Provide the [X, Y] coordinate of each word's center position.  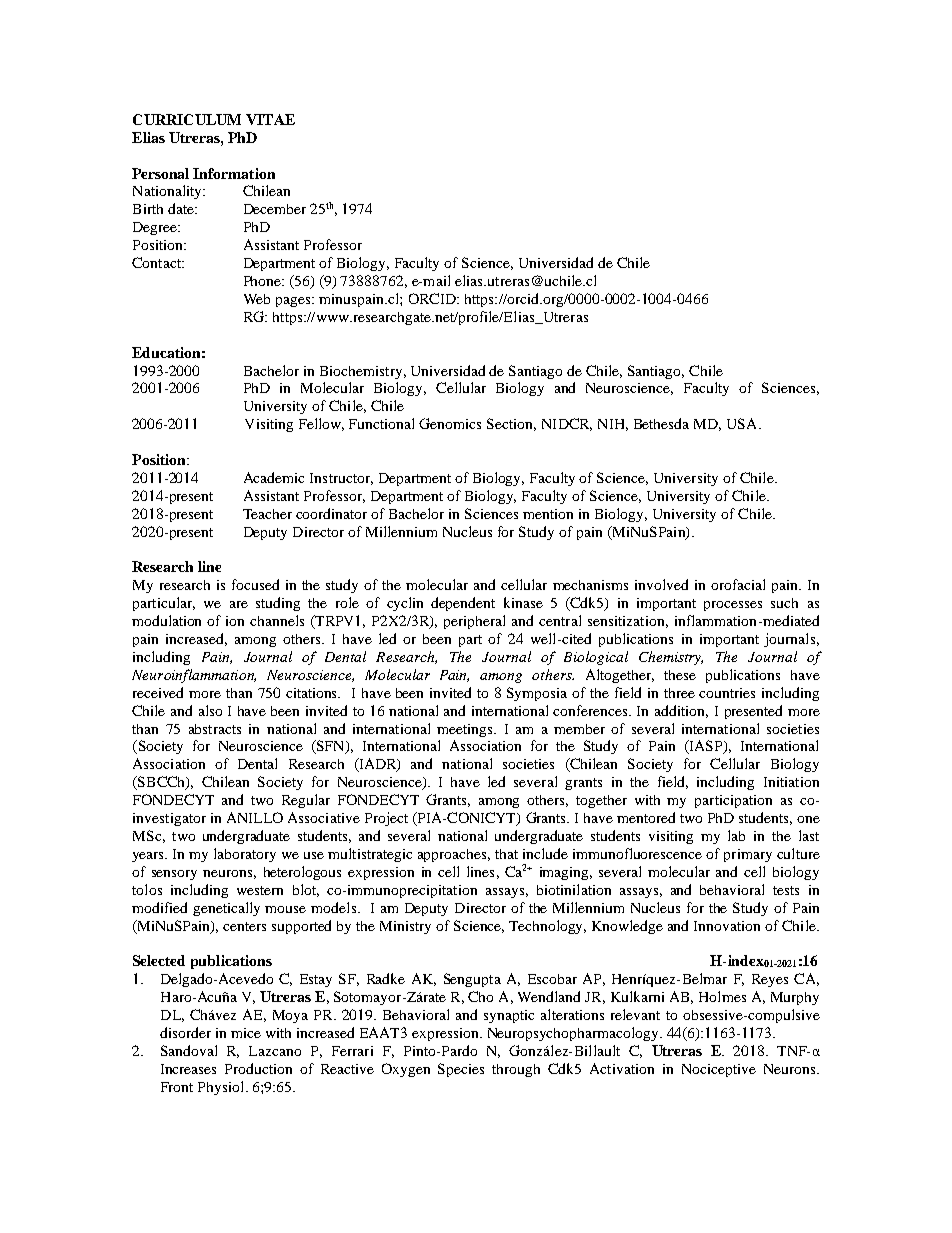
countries [727, 693]
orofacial [738, 584]
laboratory [245, 855]
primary [748, 855]
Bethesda [661, 423]
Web [257, 299]
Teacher [267, 514]
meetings [466, 730]
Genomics [450, 423]
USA [743, 423]
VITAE [270, 119]
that [506, 854]
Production [258, 1068]
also [210, 710]
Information [234, 173]
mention [548, 514]
